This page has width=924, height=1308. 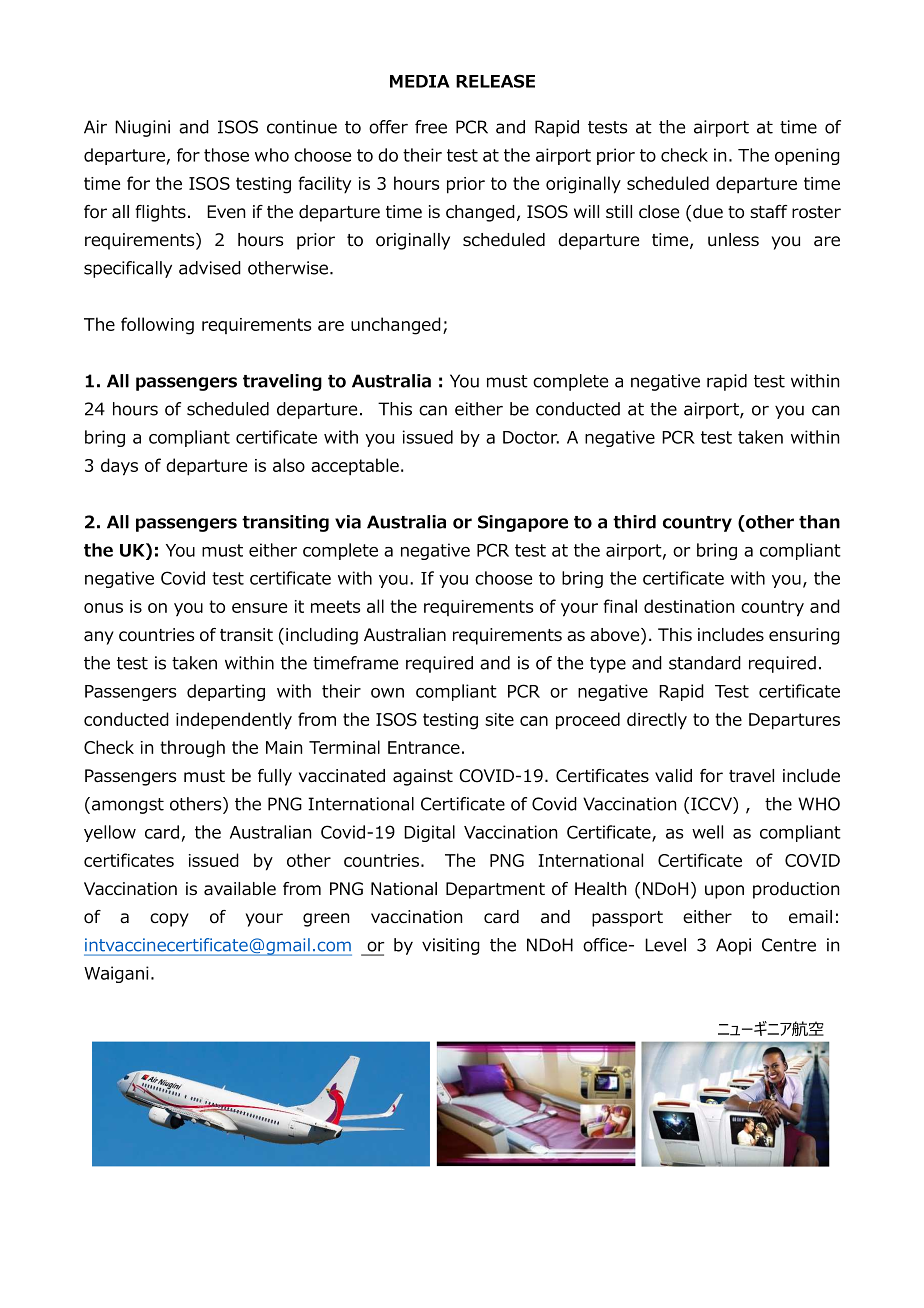 What do you see at coordinates (119, 467) in the page?
I see `days` at bounding box center [119, 467].
